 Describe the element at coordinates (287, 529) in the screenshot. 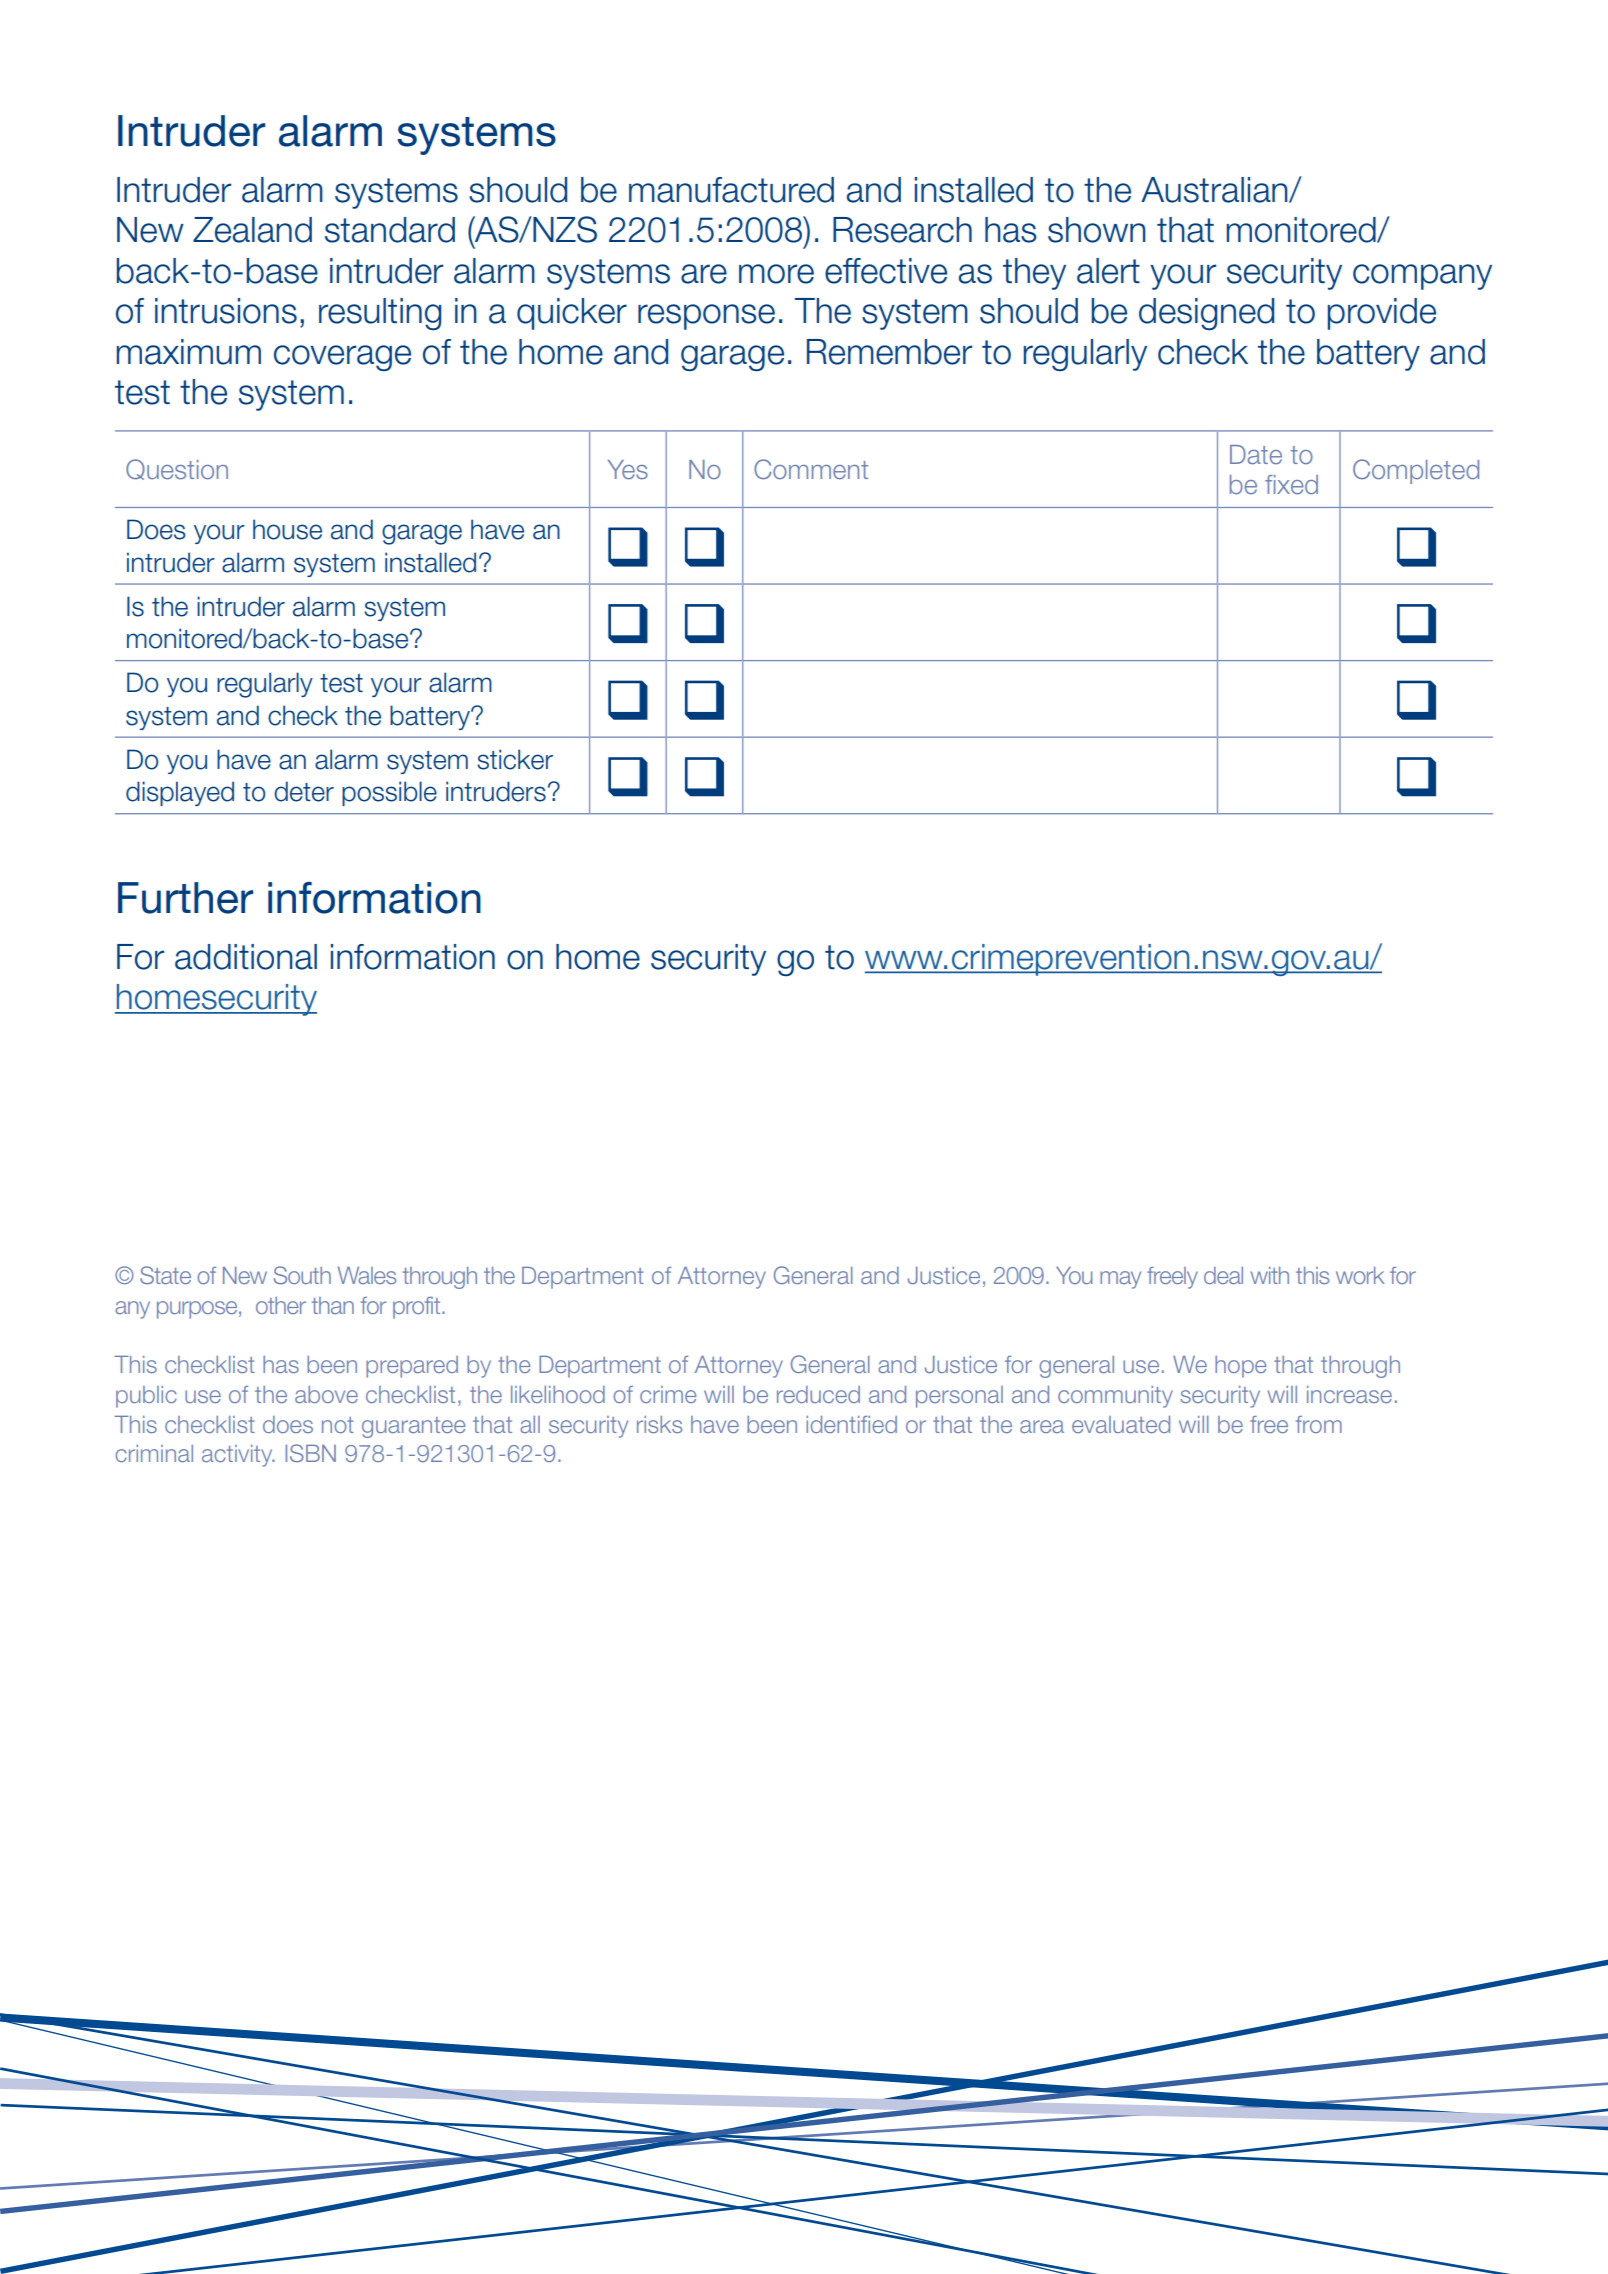

I see `house` at that location.
